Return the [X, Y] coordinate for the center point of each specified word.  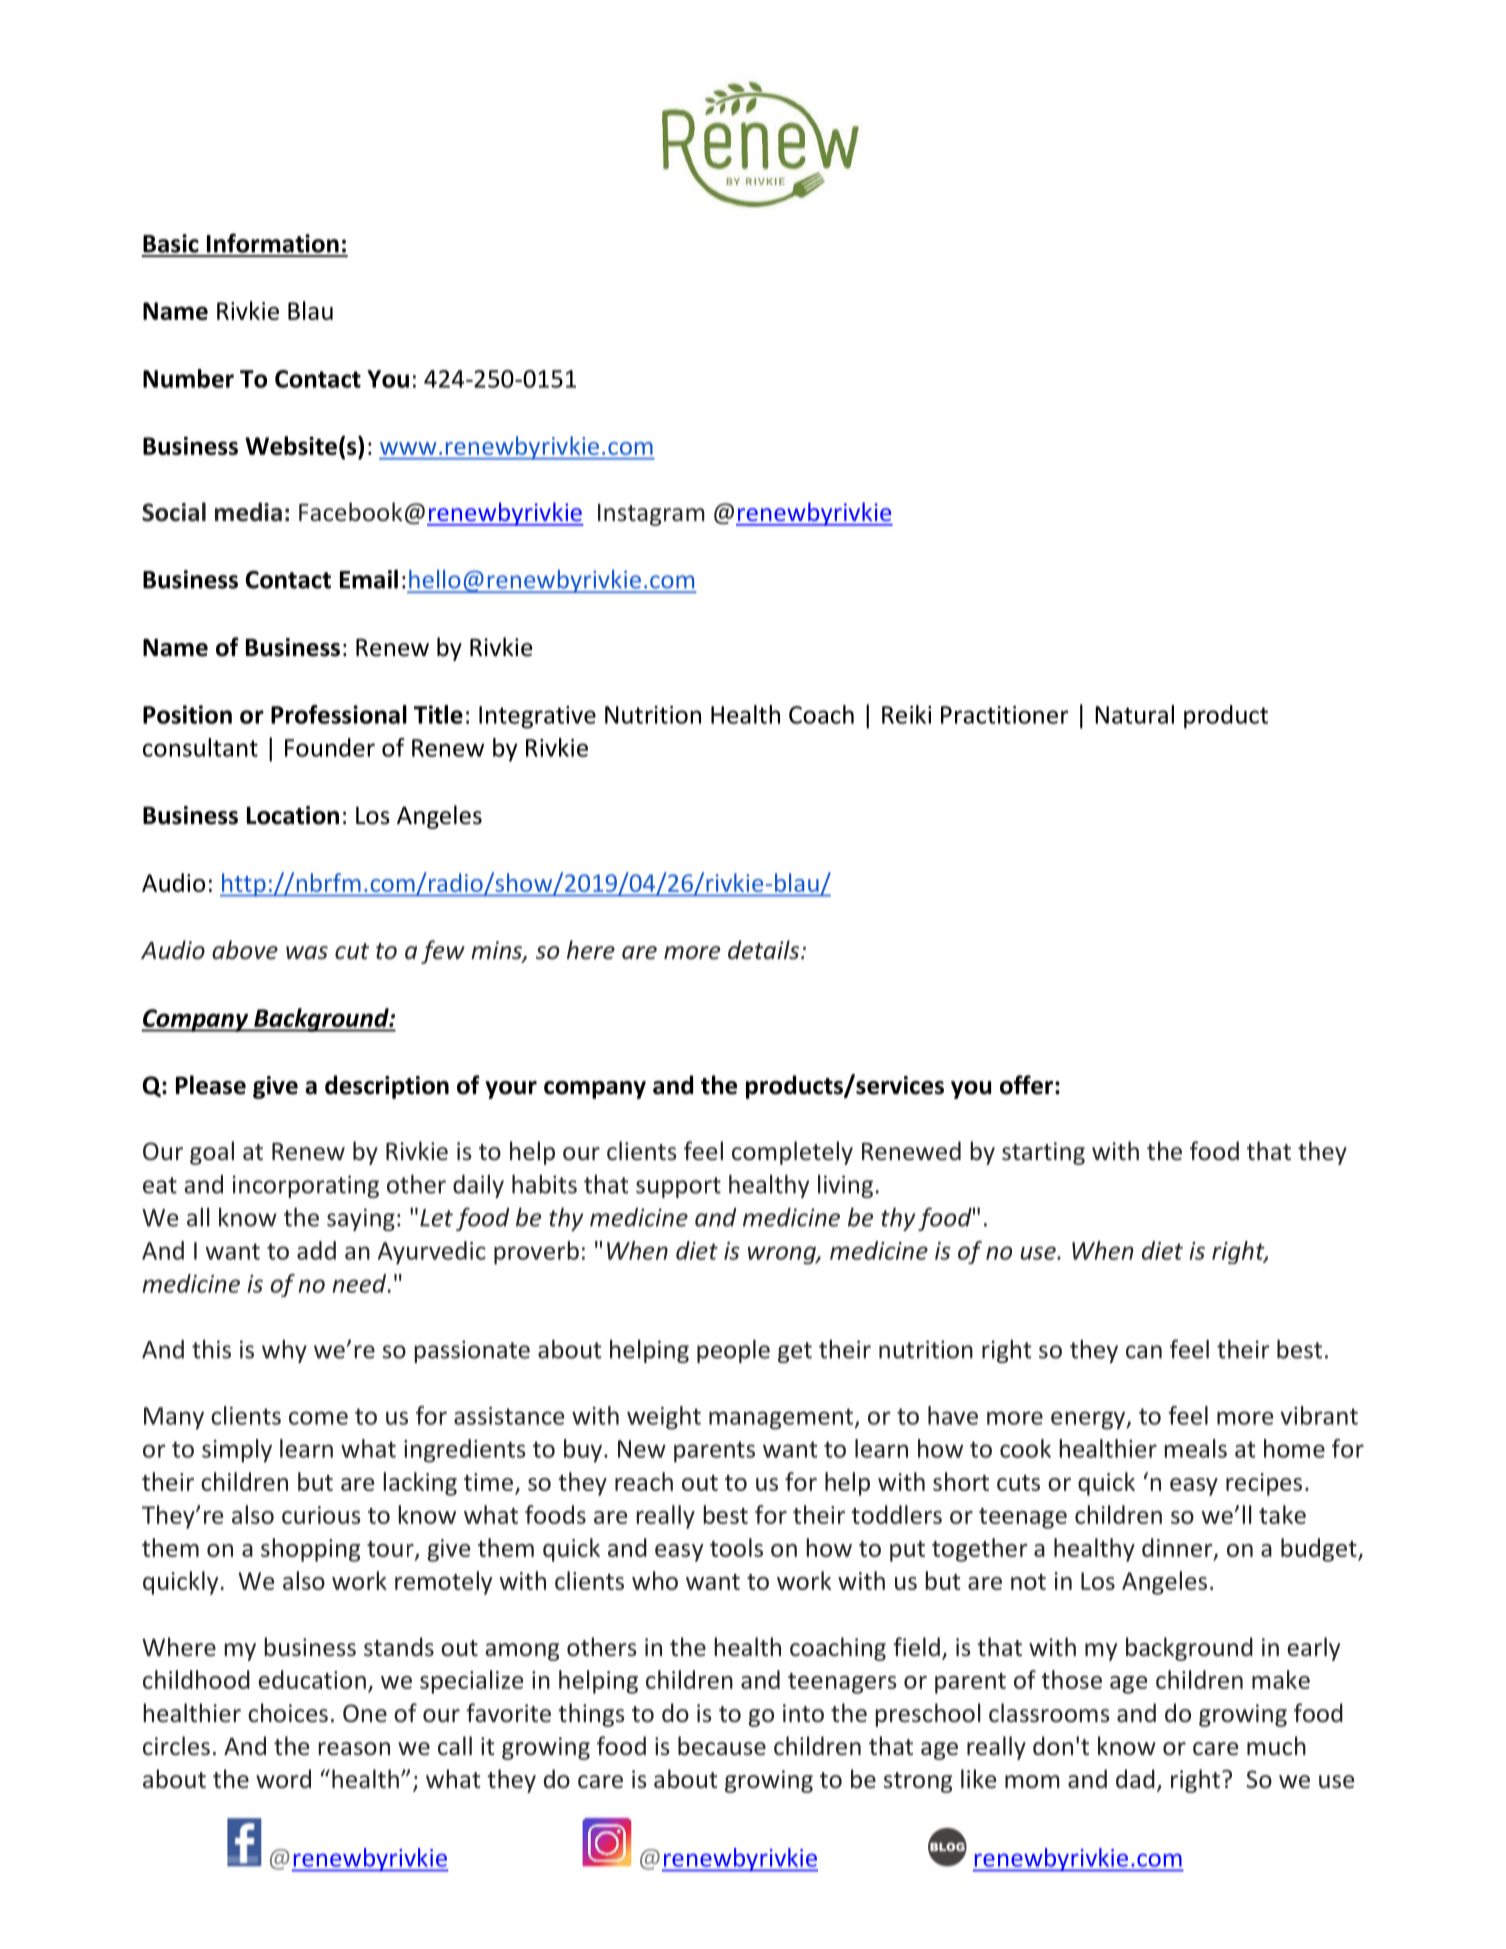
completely [792, 1153]
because [722, 1746]
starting [1043, 1153]
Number [188, 378]
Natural [1134, 714]
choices [288, 1713]
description [387, 1087]
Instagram [651, 514]
